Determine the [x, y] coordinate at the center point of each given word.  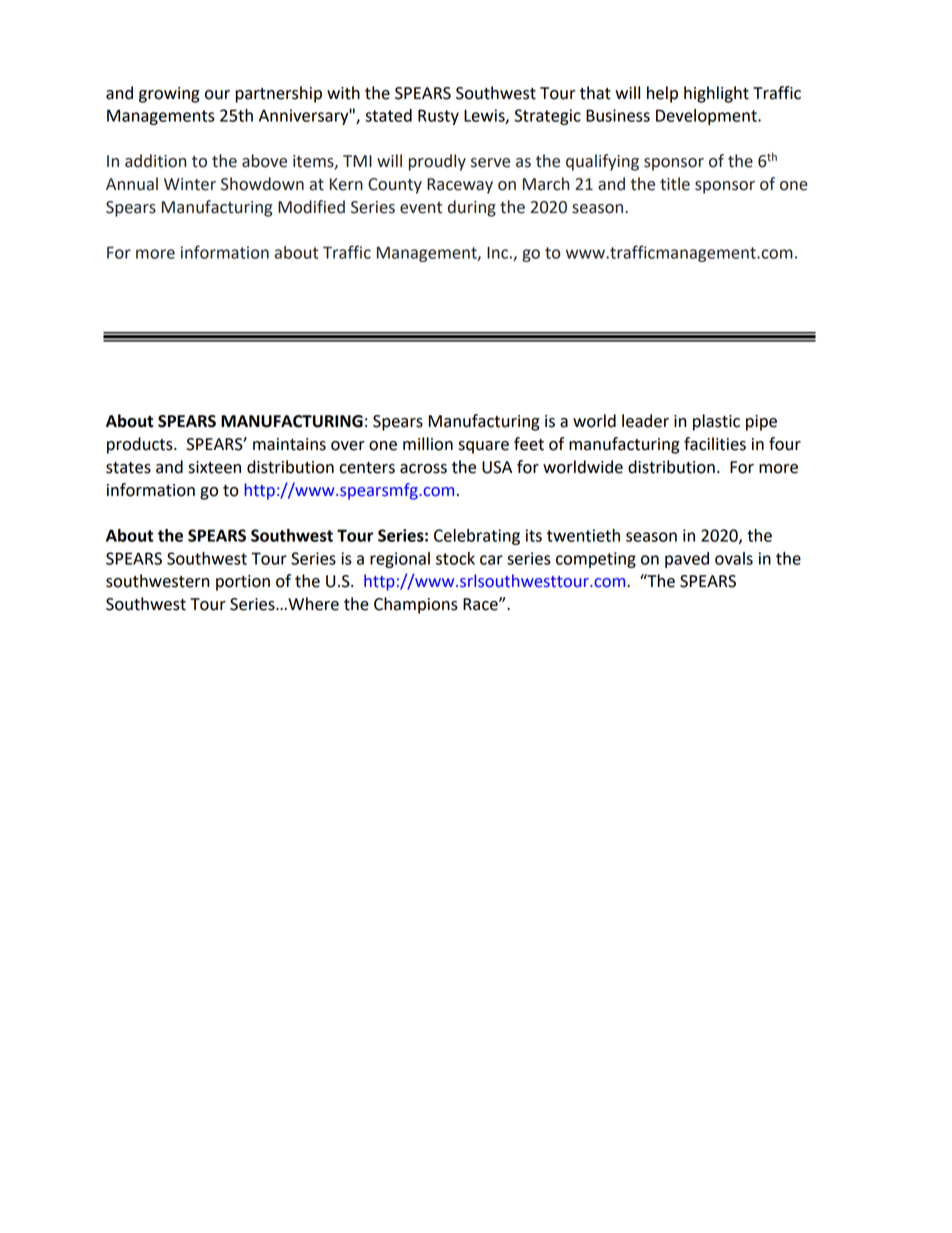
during [472, 208]
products [141, 445]
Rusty [438, 117]
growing [169, 95]
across [423, 469]
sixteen [214, 467]
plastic [716, 422]
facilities [715, 444]
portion [243, 583]
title [675, 184]
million [428, 444]
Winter [190, 184]
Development [707, 117]
